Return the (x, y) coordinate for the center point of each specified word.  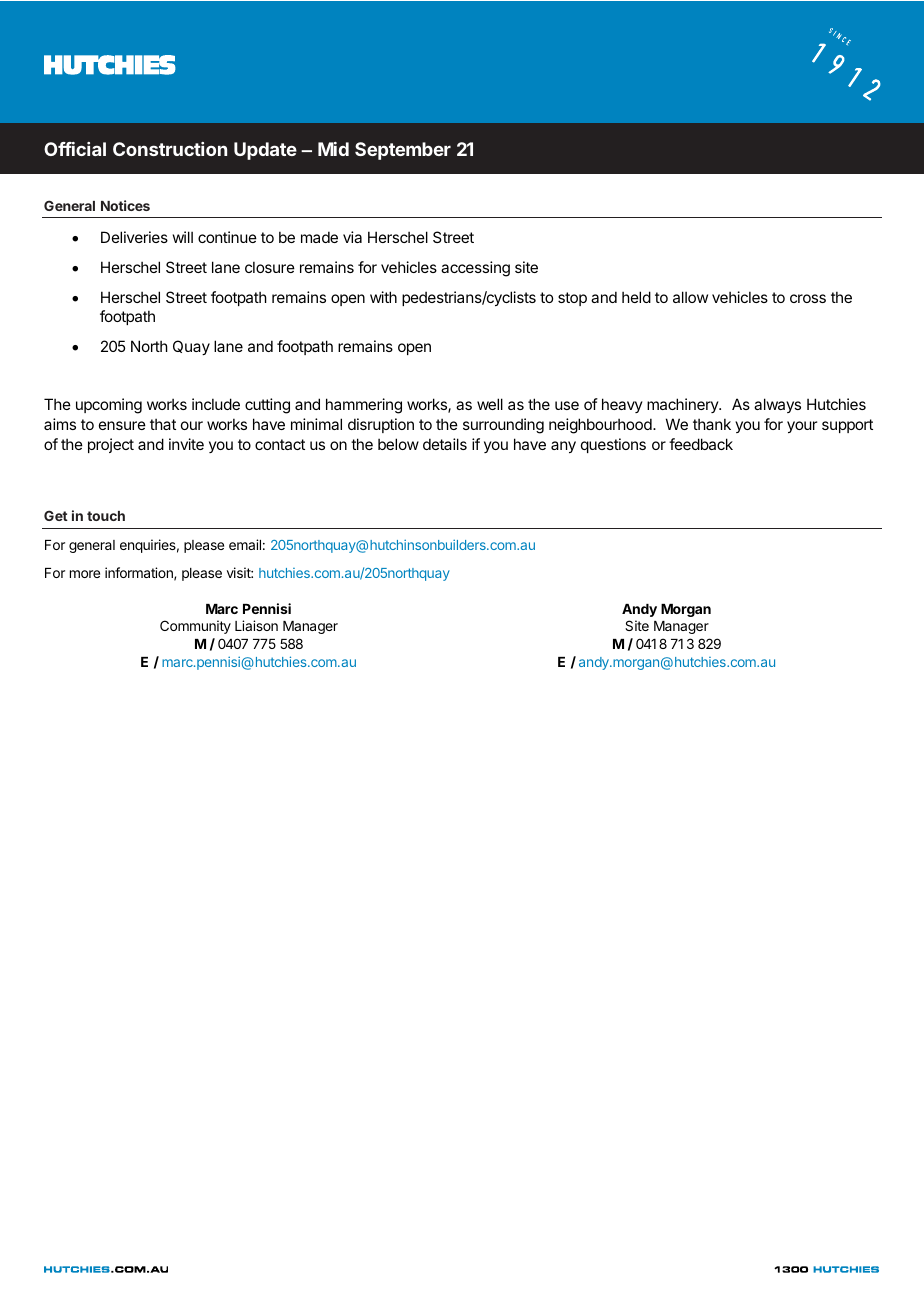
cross (808, 298)
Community (195, 627)
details (445, 444)
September (403, 151)
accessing (475, 269)
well (490, 404)
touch (106, 516)
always (777, 405)
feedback (701, 444)
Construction (170, 149)
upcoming (109, 406)
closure (270, 267)
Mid (333, 149)
